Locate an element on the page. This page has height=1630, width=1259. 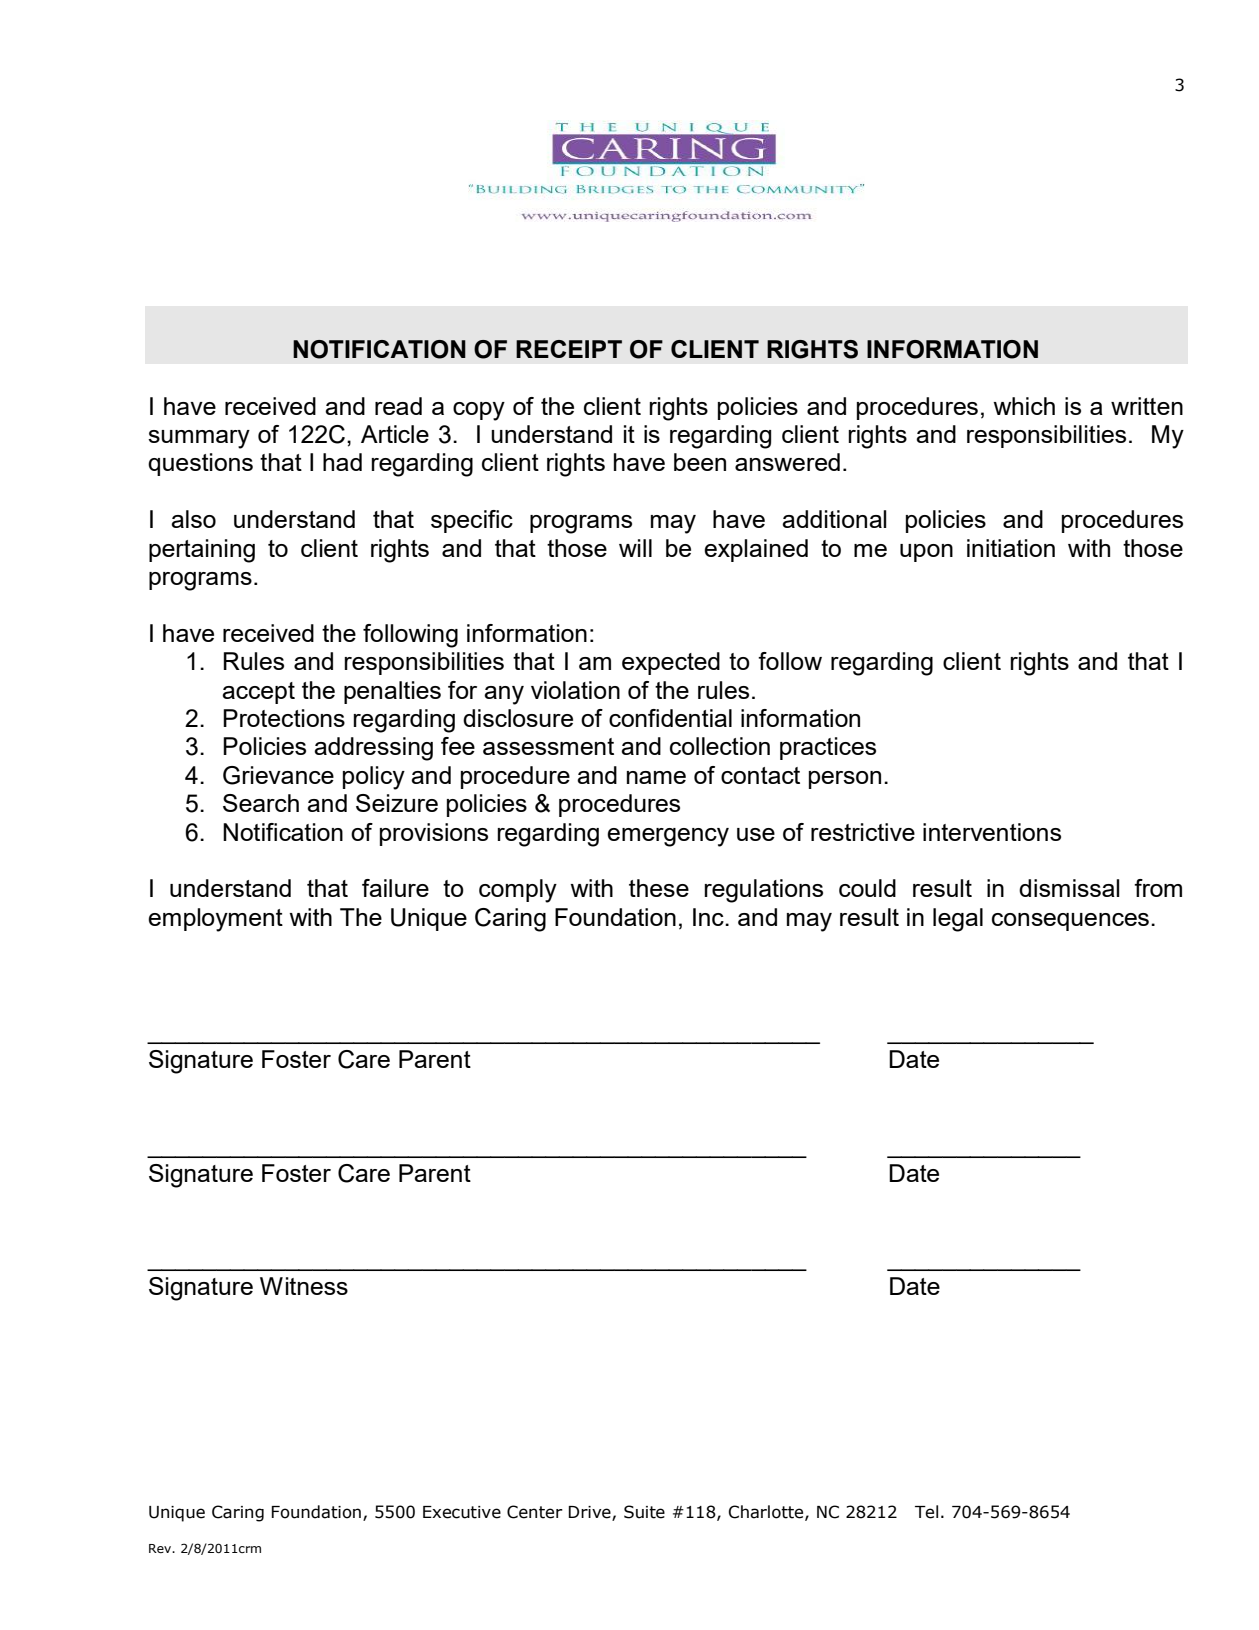
initiation is located at coordinates (1011, 548).
